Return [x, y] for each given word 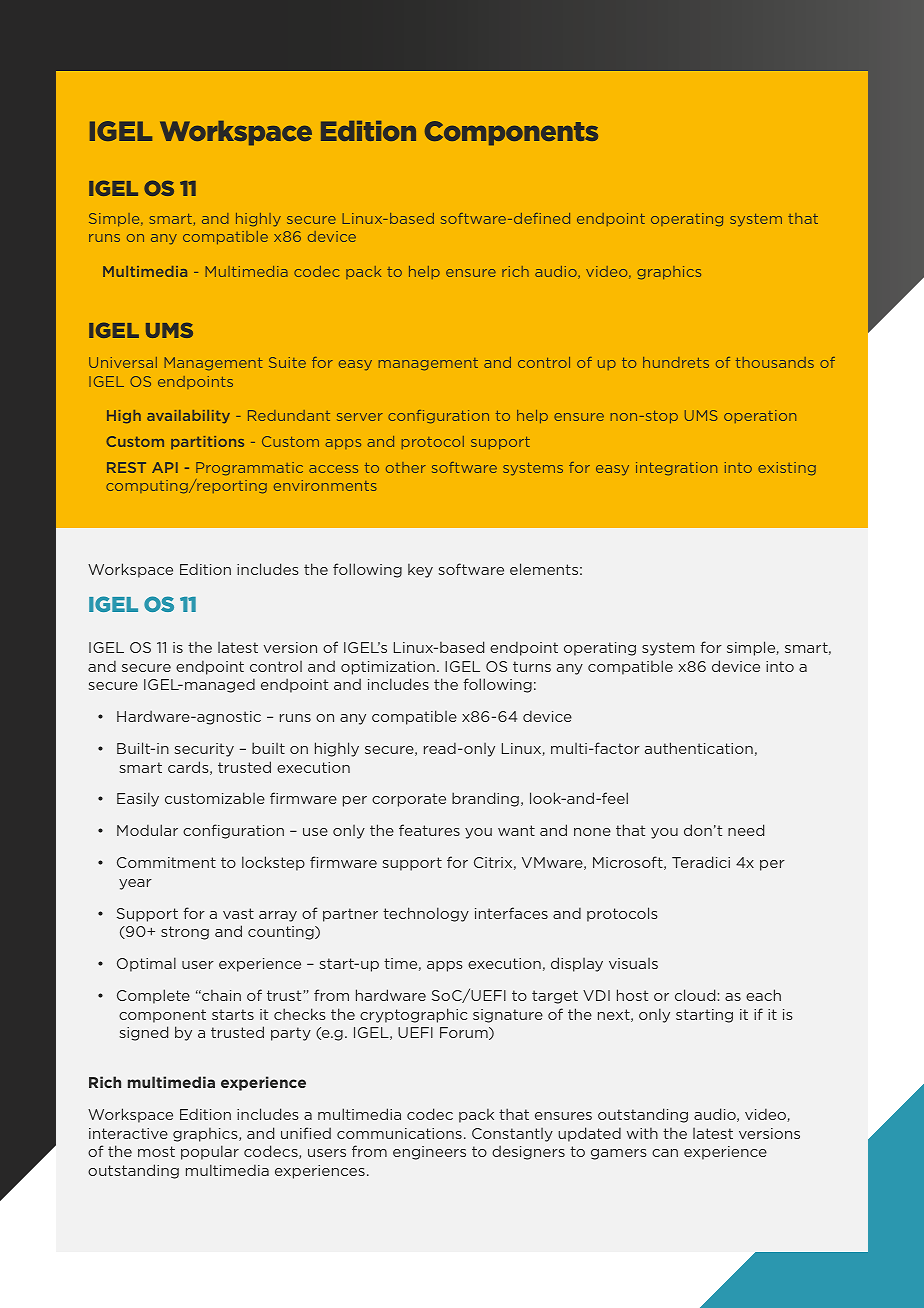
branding [485, 799]
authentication [699, 748]
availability [188, 417]
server [360, 417]
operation [760, 416]
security [204, 750]
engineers [429, 1153]
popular [210, 1152]
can [665, 1153]
